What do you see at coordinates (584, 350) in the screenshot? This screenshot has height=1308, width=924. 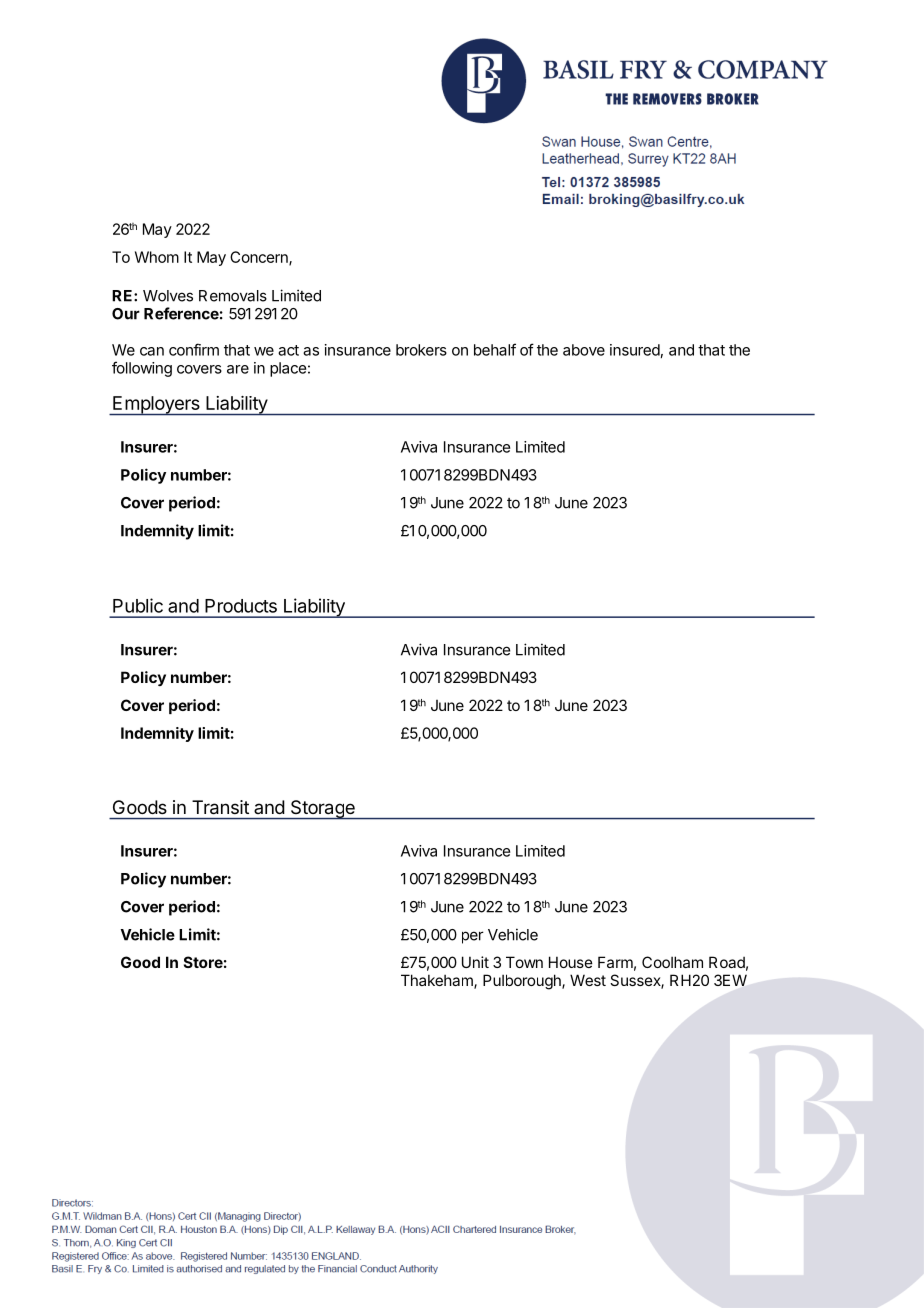 I see `above` at bounding box center [584, 350].
